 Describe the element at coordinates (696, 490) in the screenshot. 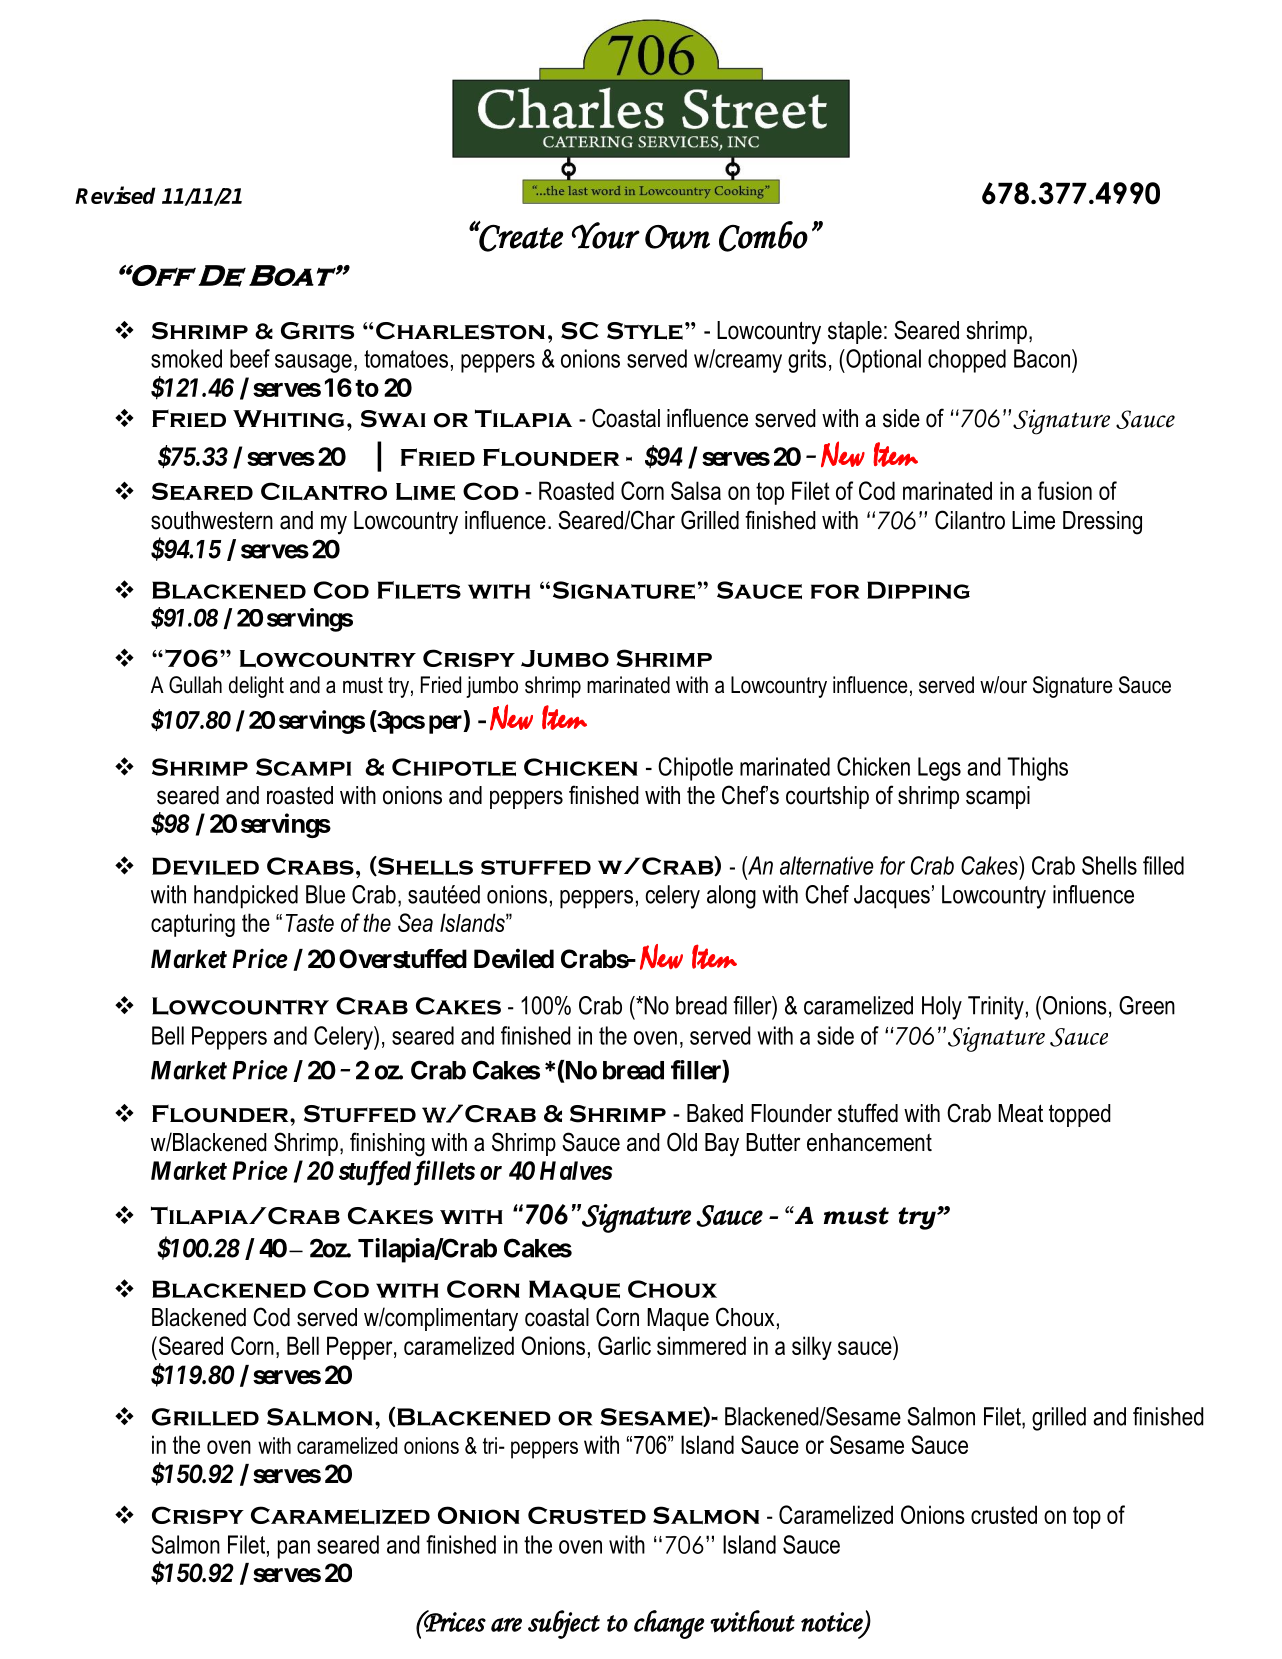

I see `Salsa` at that location.
